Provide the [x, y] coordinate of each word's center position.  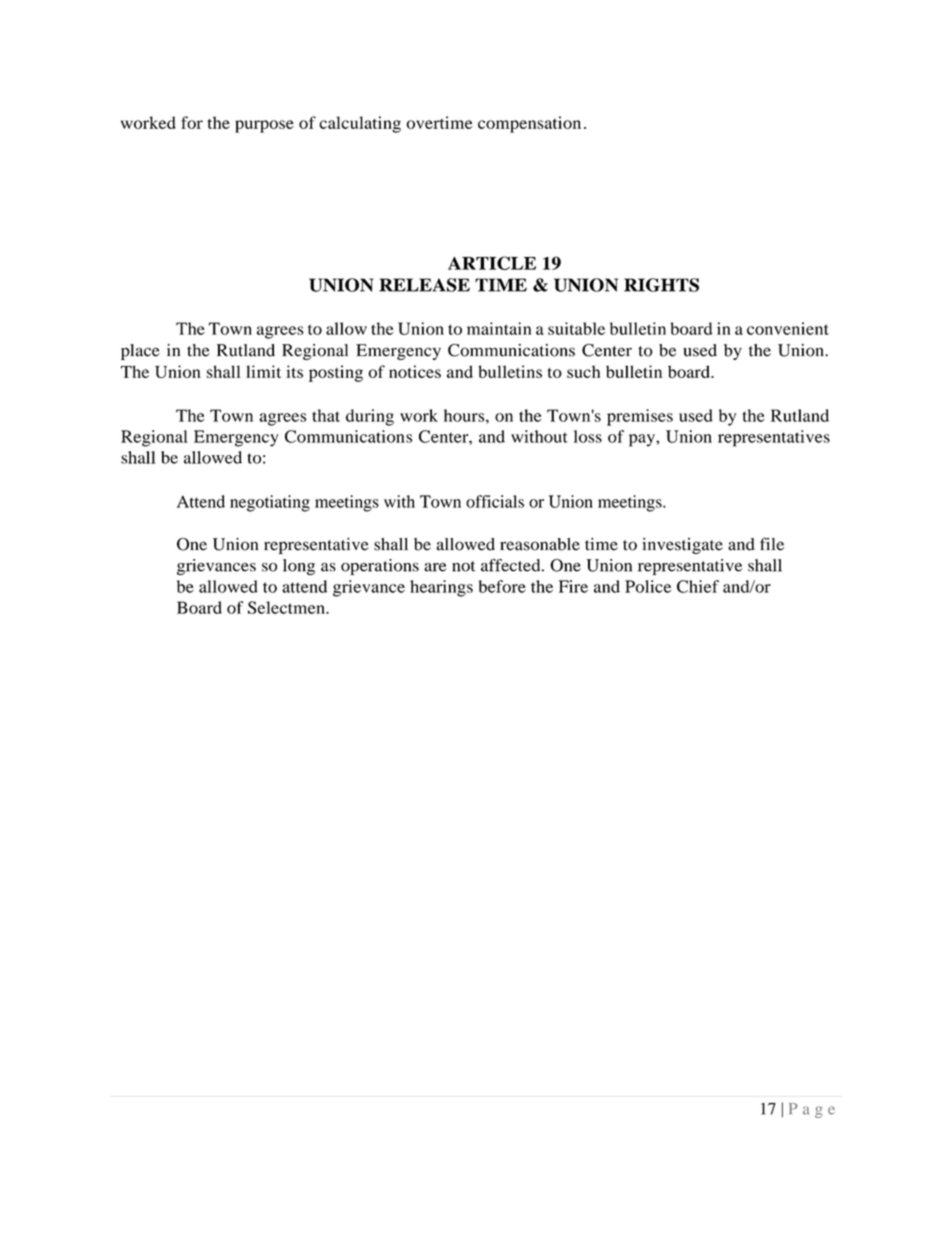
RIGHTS [661, 285]
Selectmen [287, 607]
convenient [788, 328]
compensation [529, 124]
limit [263, 371]
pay [643, 440]
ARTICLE [492, 263]
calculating [360, 124]
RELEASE [424, 285]
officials [495, 501]
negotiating [270, 503]
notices [415, 371]
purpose [264, 126]
